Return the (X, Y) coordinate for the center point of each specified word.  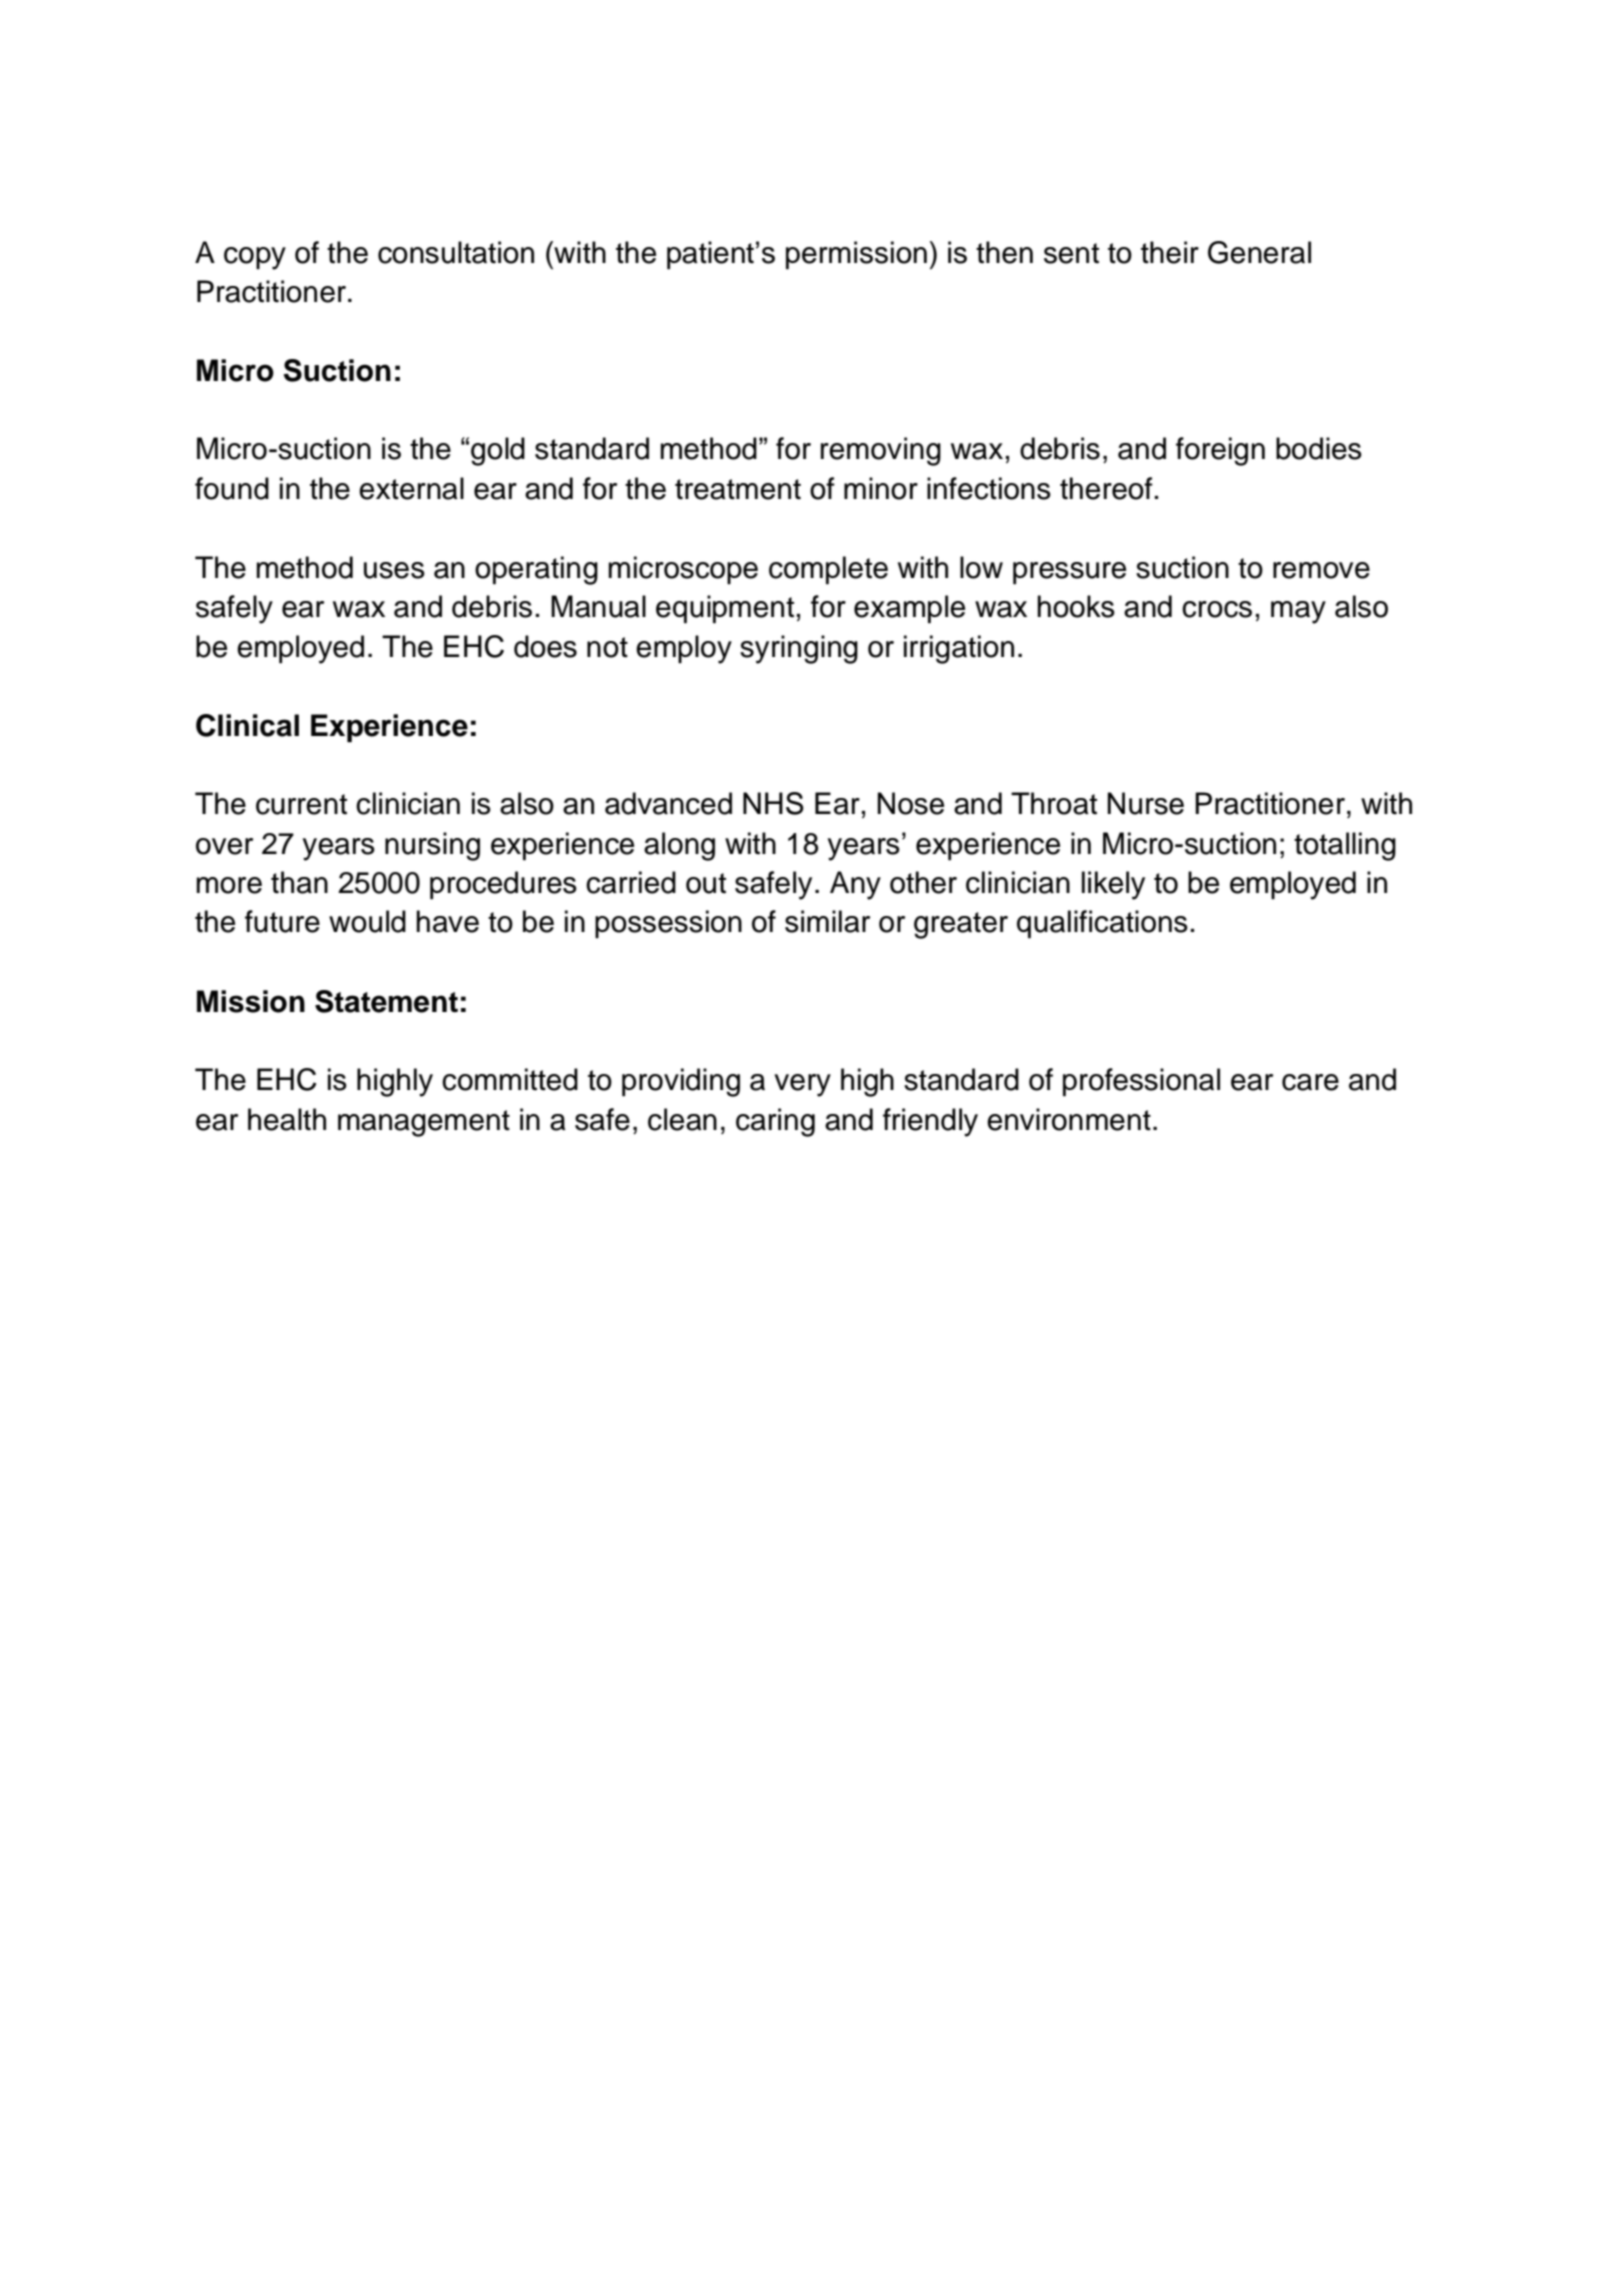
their (1170, 252)
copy (255, 258)
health (287, 1119)
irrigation (959, 649)
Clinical (247, 725)
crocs (1217, 609)
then (1004, 252)
